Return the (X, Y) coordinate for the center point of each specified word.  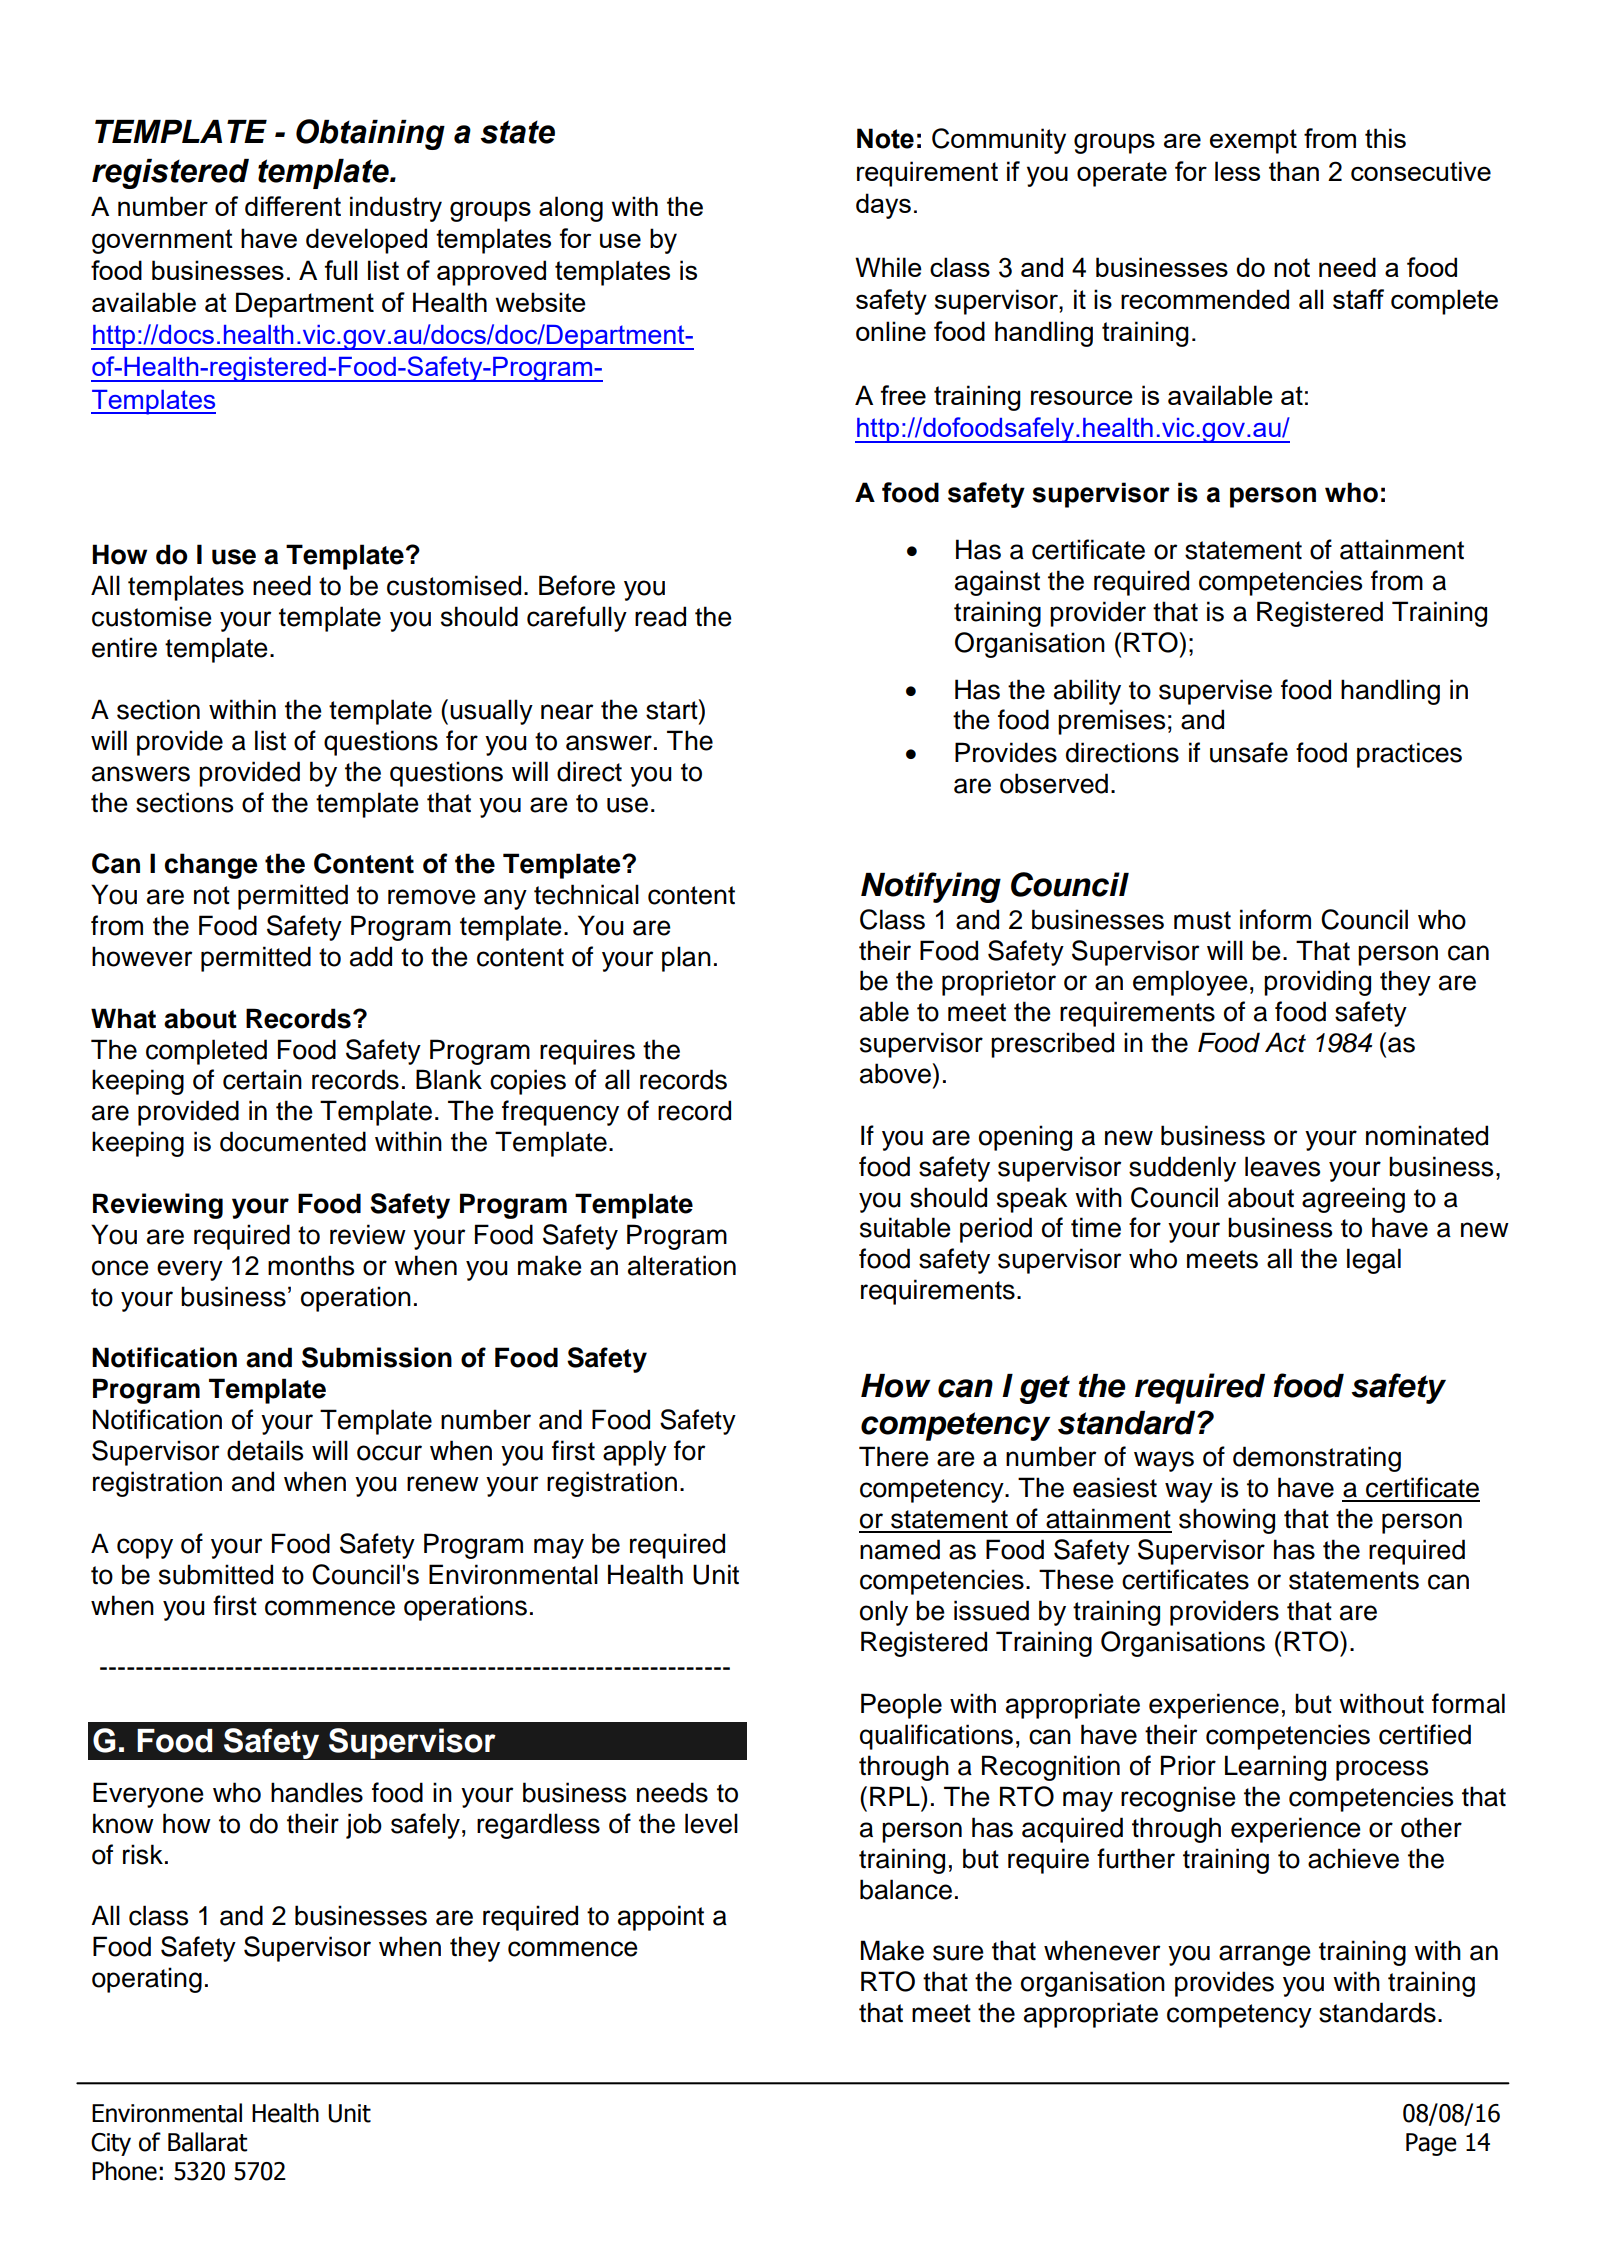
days (883, 206)
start (673, 709)
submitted (216, 1574)
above (896, 1073)
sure (958, 1953)
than (1294, 171)
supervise (1215, 692)
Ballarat (207, 2142)
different (293, 206)
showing (1227, 1521)
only (884, 1613)
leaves (1282, 1166)
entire (124, 647)
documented (293, 1141)
